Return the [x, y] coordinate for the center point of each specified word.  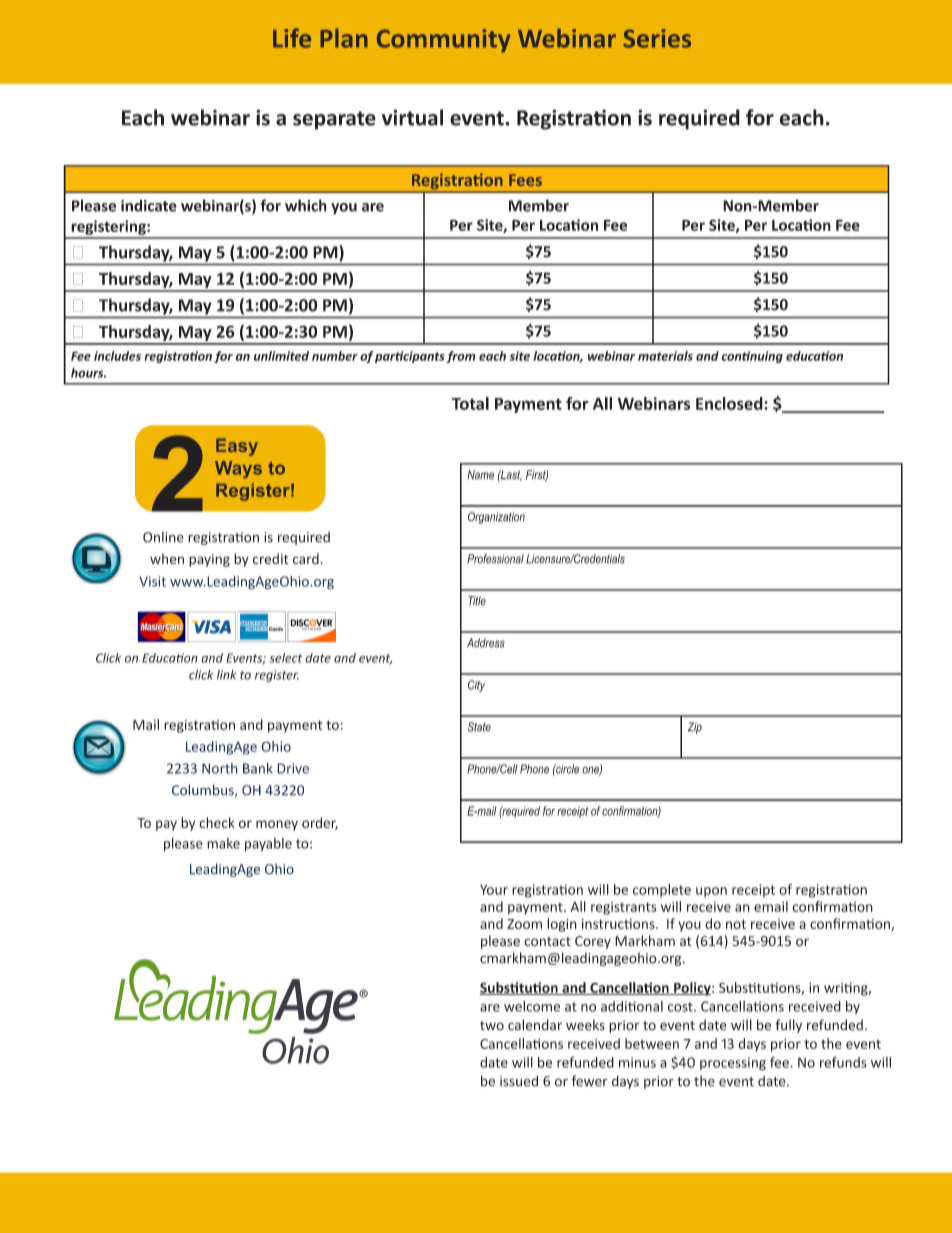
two [492, 1026]
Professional [495, 559]
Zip [695, 728]
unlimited [281, 356]
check [217, 822]
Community [443, 41]
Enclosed [730, 403]
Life [292, 38]
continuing [752, 357]
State [479, 727]
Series [657, 38]
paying [209, 560]
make [223, 843]
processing [733, 1064]
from [461, 357]
